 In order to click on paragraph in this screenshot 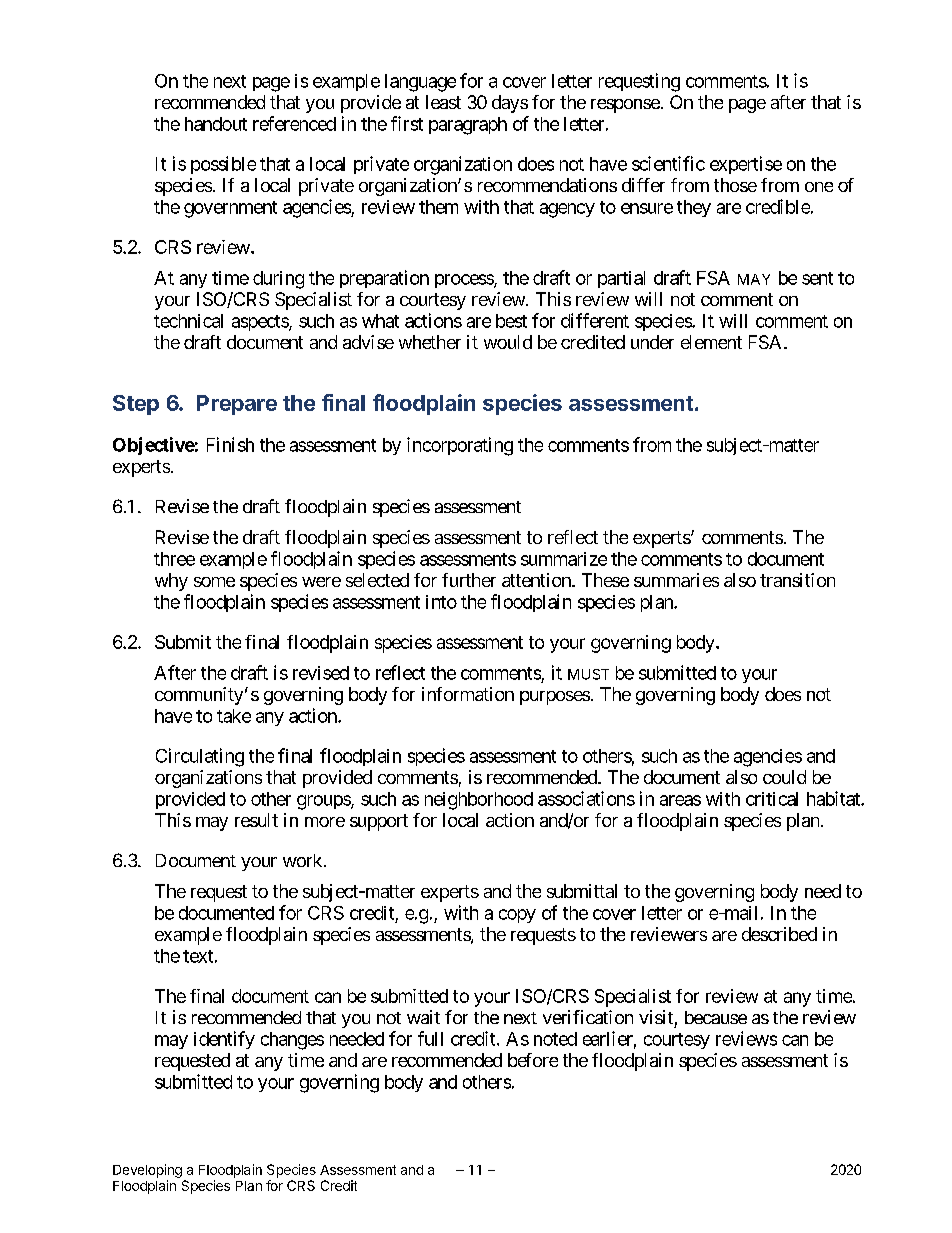, I will do `click(468, 126)`.
